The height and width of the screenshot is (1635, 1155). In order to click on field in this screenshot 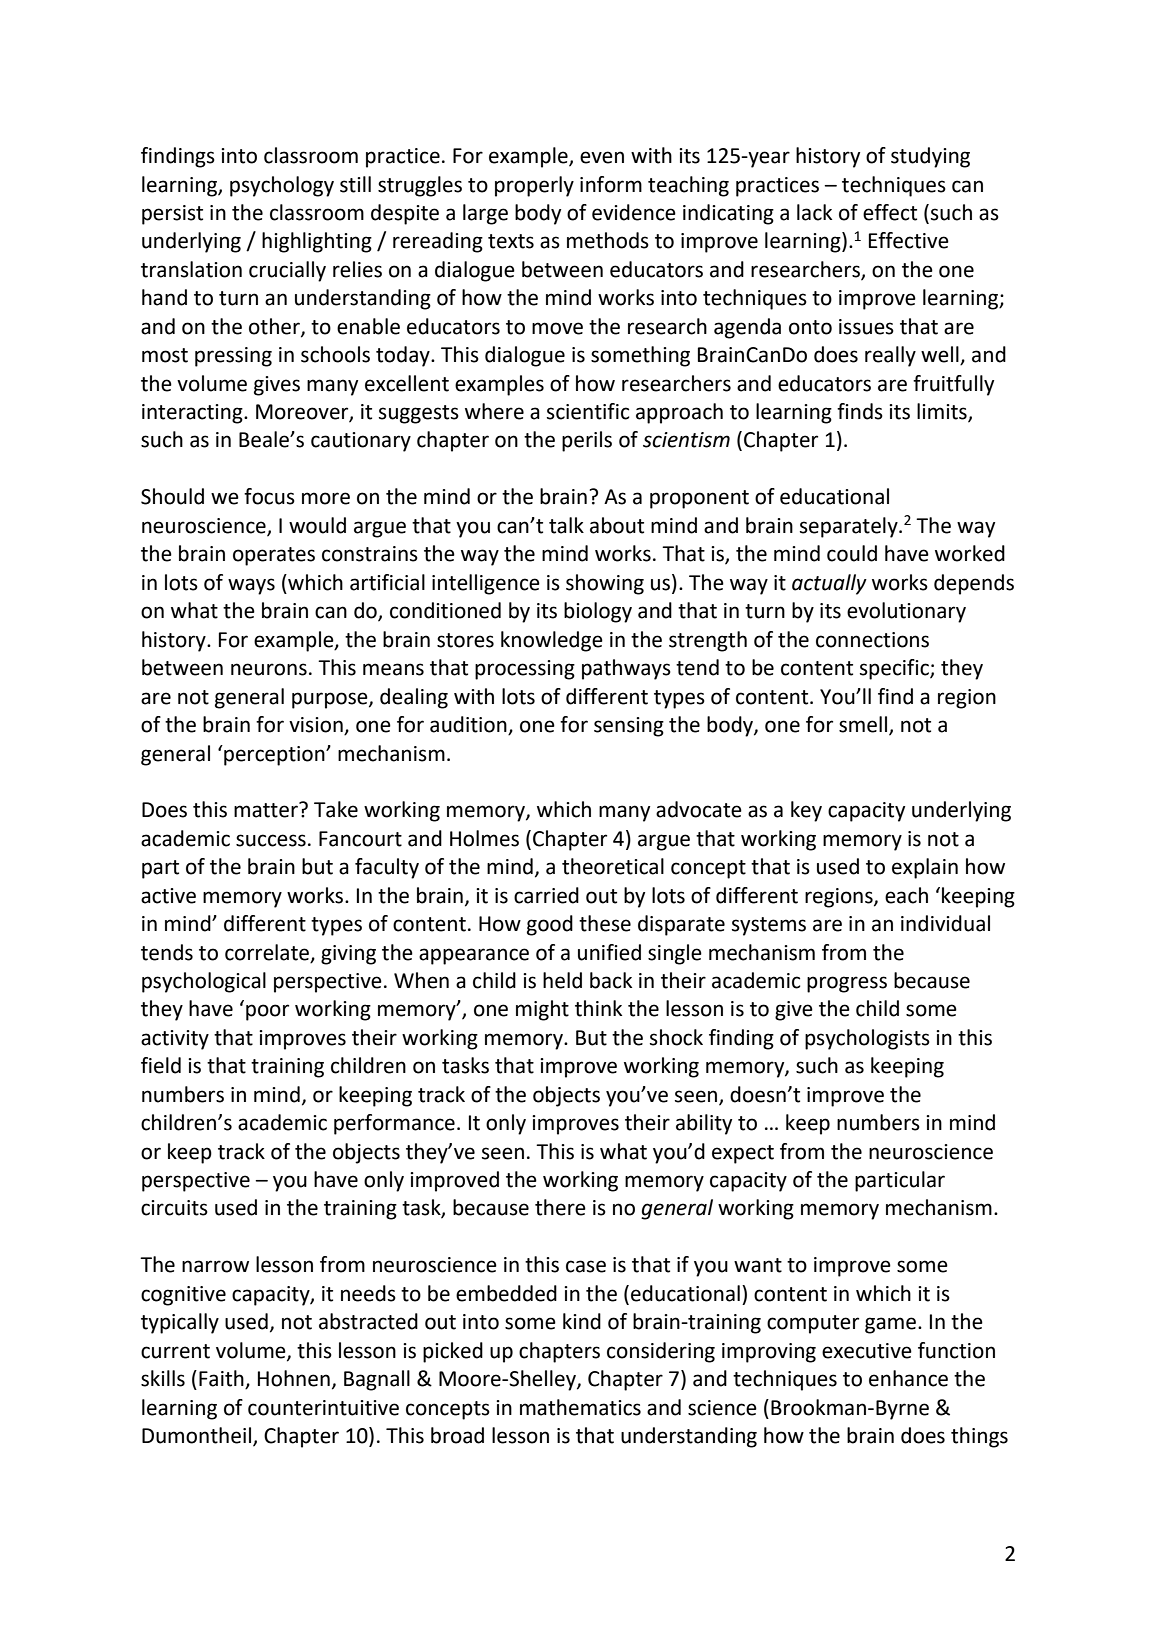, I will do `click(161, 1065)`.
